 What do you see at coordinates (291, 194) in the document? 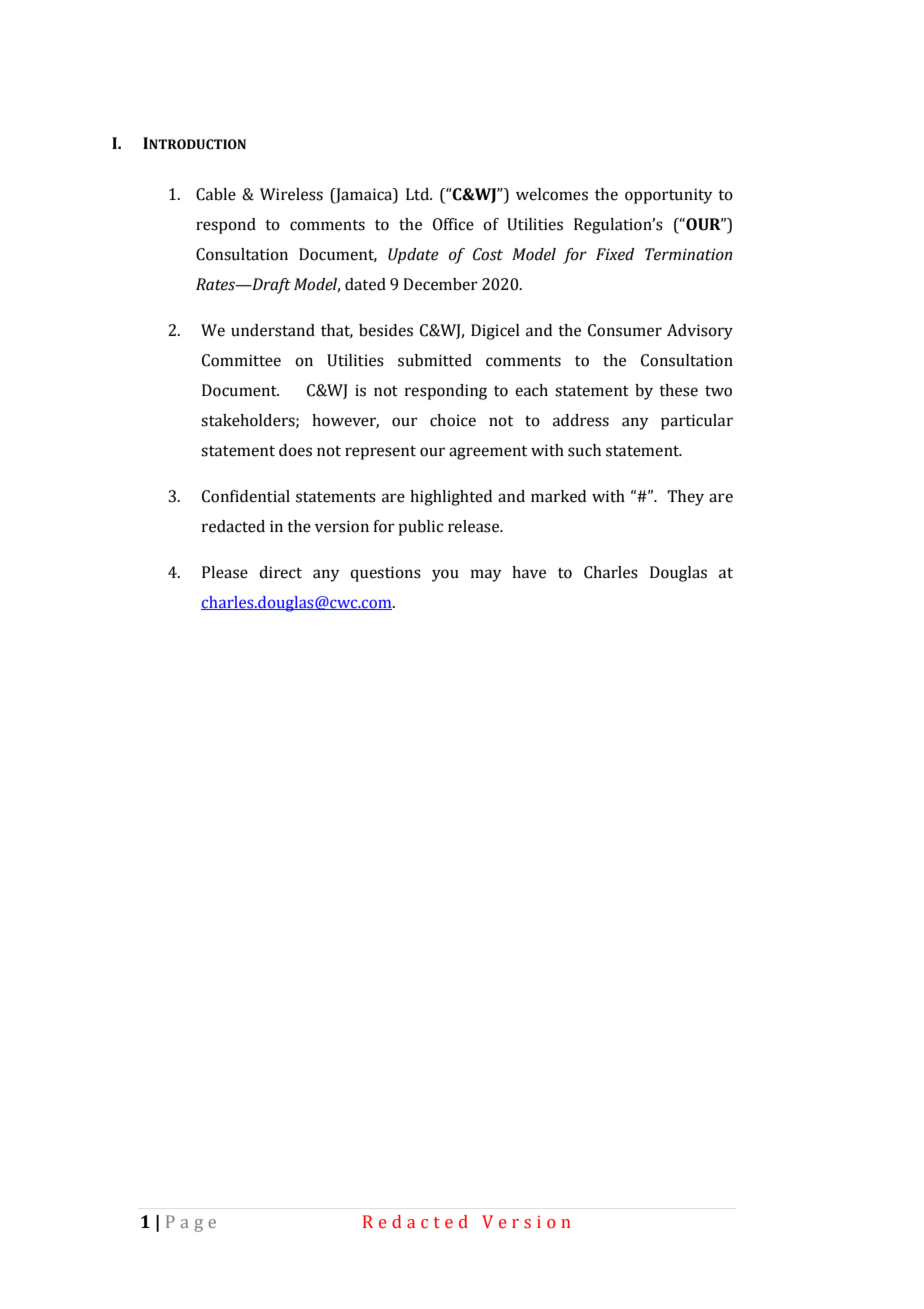
I see `Wireless` at bounding box center [291, 194].
